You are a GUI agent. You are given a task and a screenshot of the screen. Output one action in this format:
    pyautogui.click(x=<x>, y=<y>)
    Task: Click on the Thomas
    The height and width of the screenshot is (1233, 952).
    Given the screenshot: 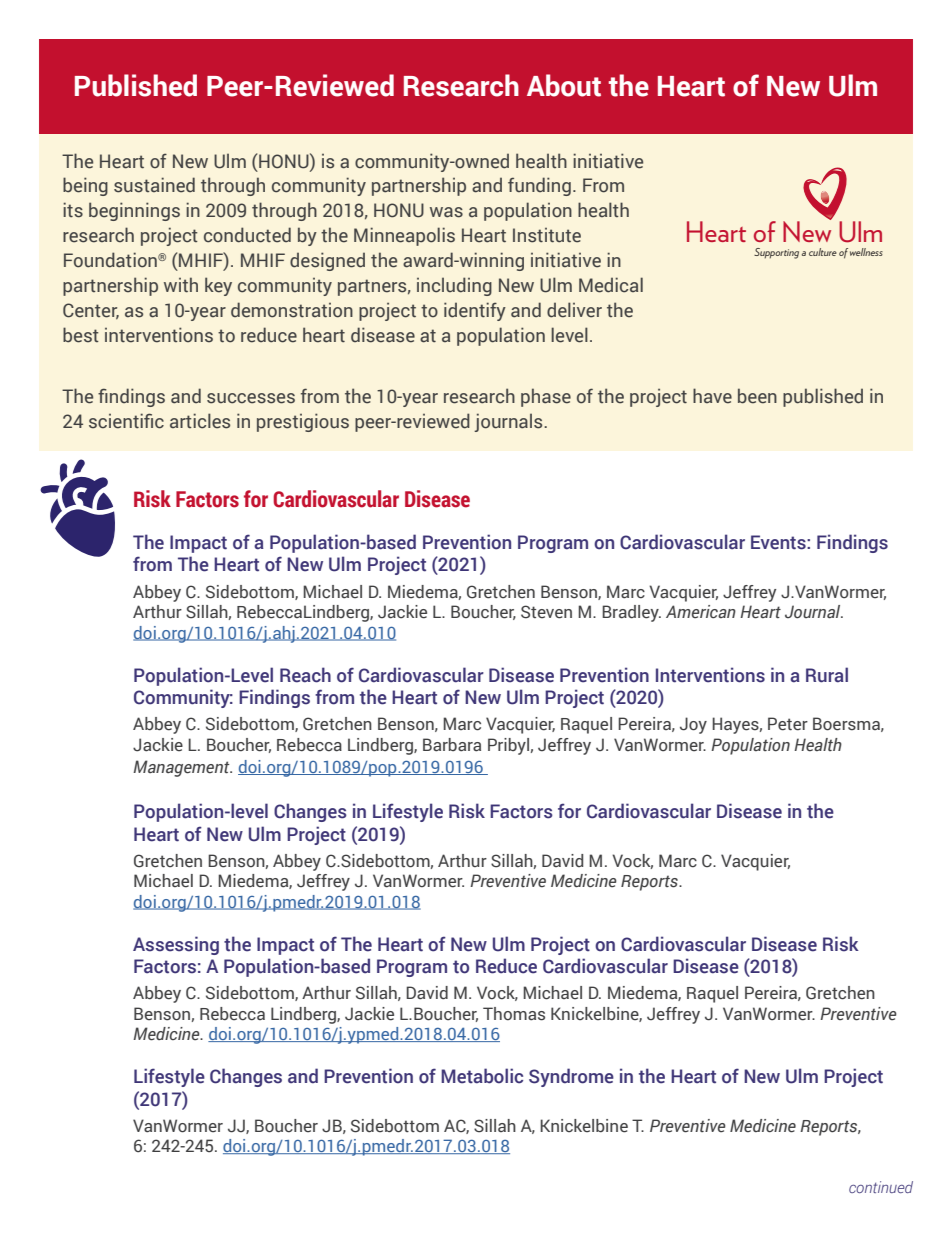 What is the action you would take?
    pyautogui.click(x=514, y=1014)
